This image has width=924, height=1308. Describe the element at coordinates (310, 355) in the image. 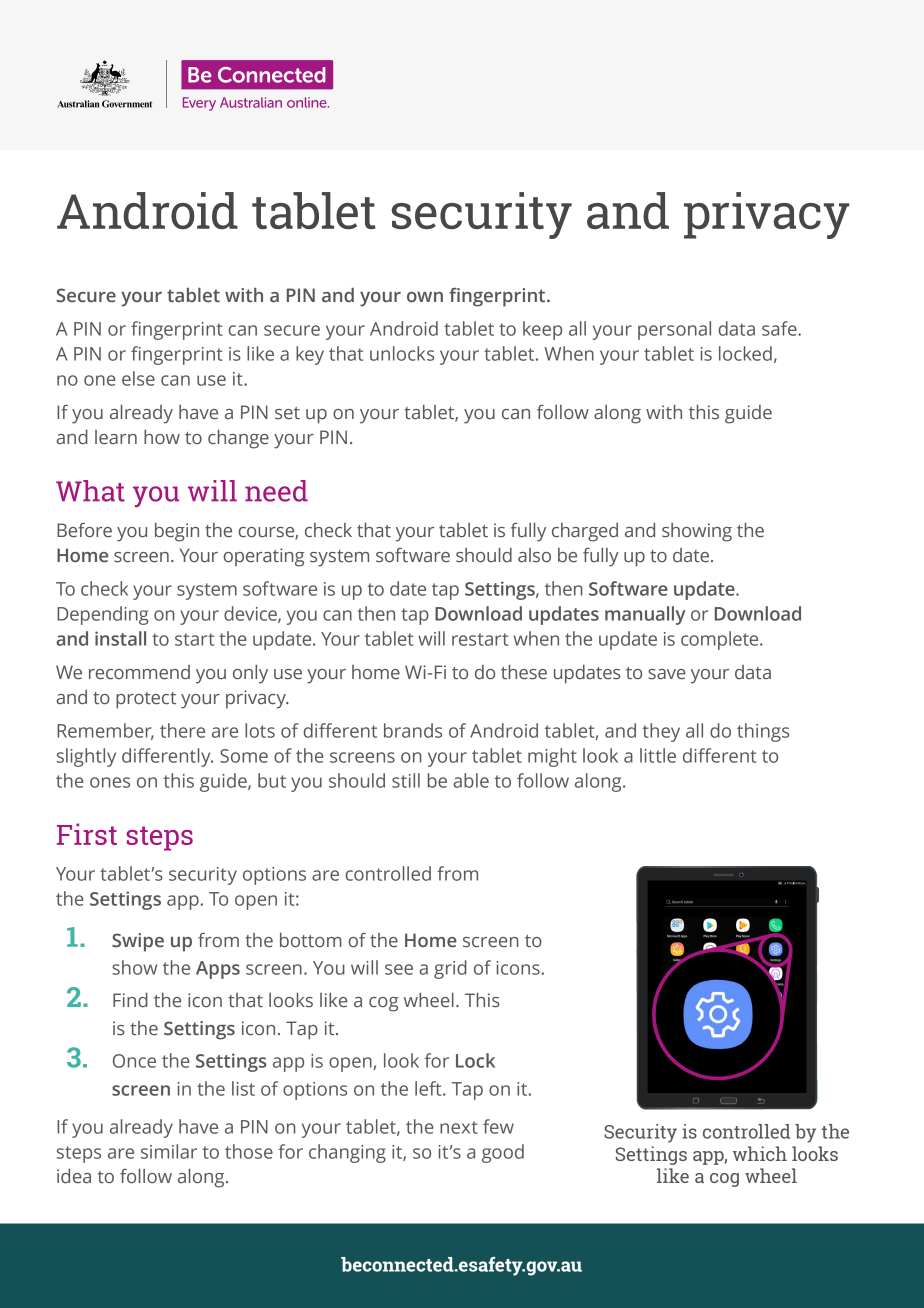

I see `key` at that location.
